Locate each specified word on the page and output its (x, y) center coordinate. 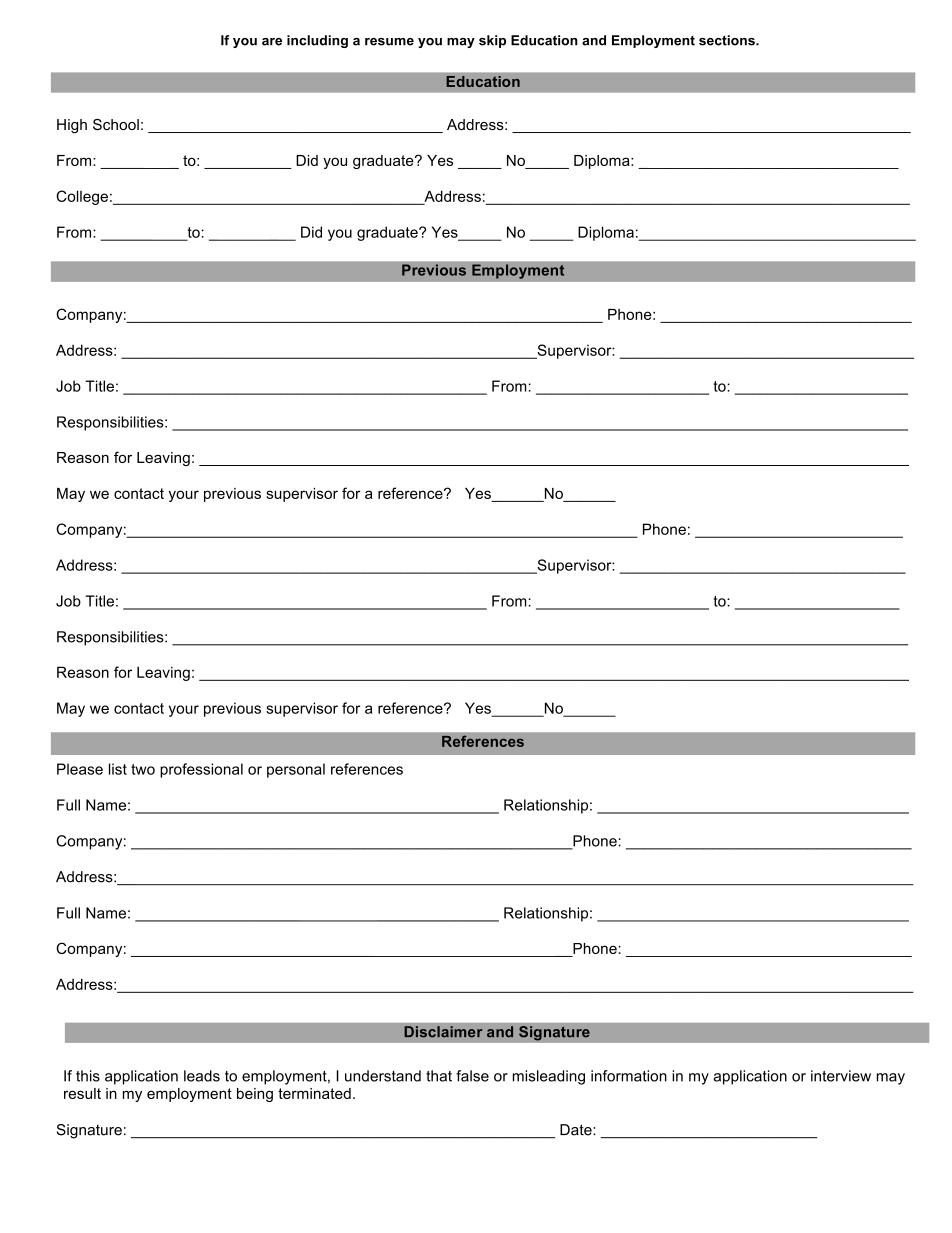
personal (296, 770)
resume (389, 42)
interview (841, 1076)
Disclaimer (443, 1032)
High (72, 126)
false (472, 1076)
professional (201, 770)
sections (728, 40)
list (118, 769)
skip (492, 41)
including (317, 41)
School (116, 124)
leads (202, 1076)
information (629, 1076)
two (143, 769)
